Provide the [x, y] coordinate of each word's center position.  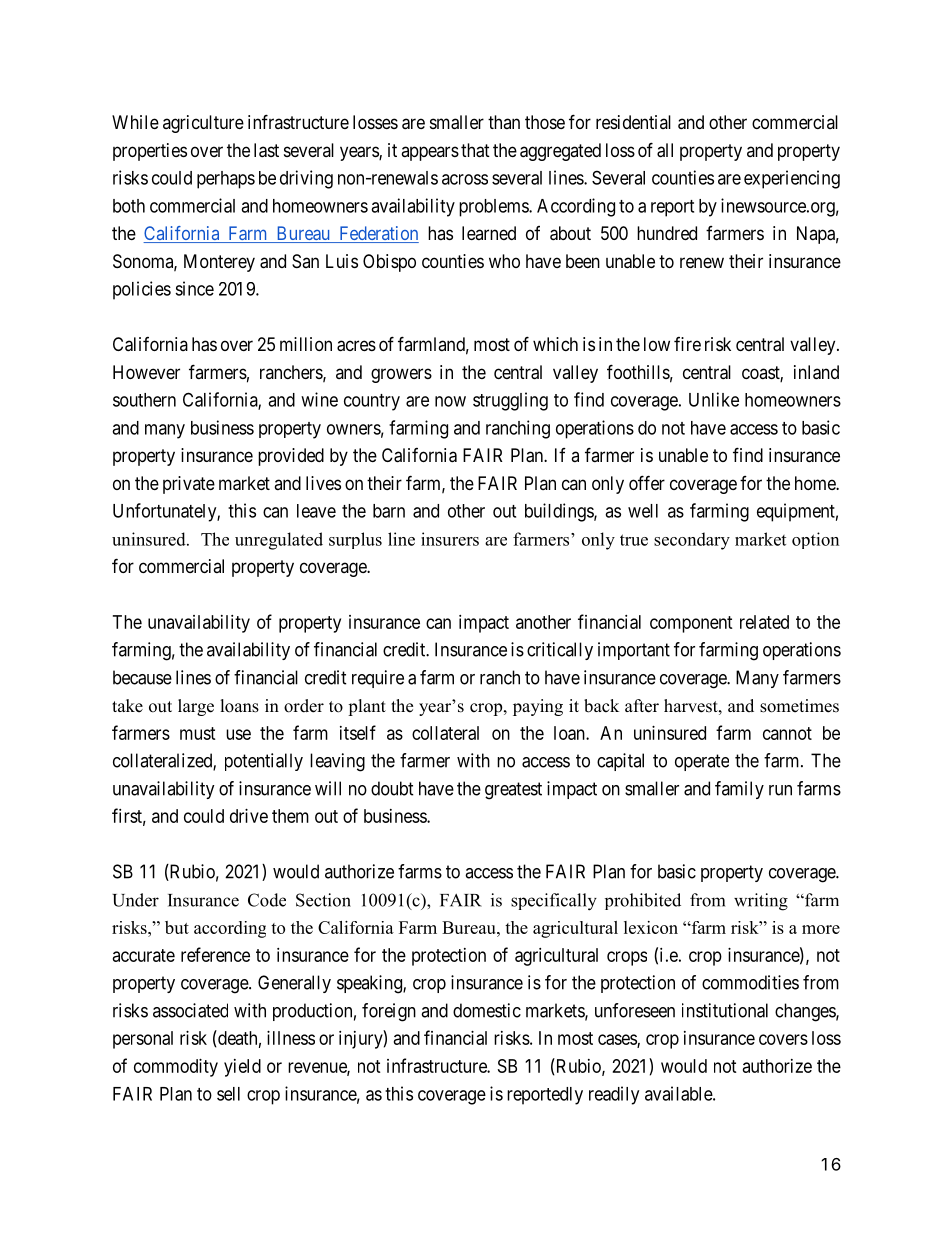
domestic [487, 1010]
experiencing [792, 179]
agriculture [203, 124]
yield [242, 1068]
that [475, 150]
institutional [725, 1010]
